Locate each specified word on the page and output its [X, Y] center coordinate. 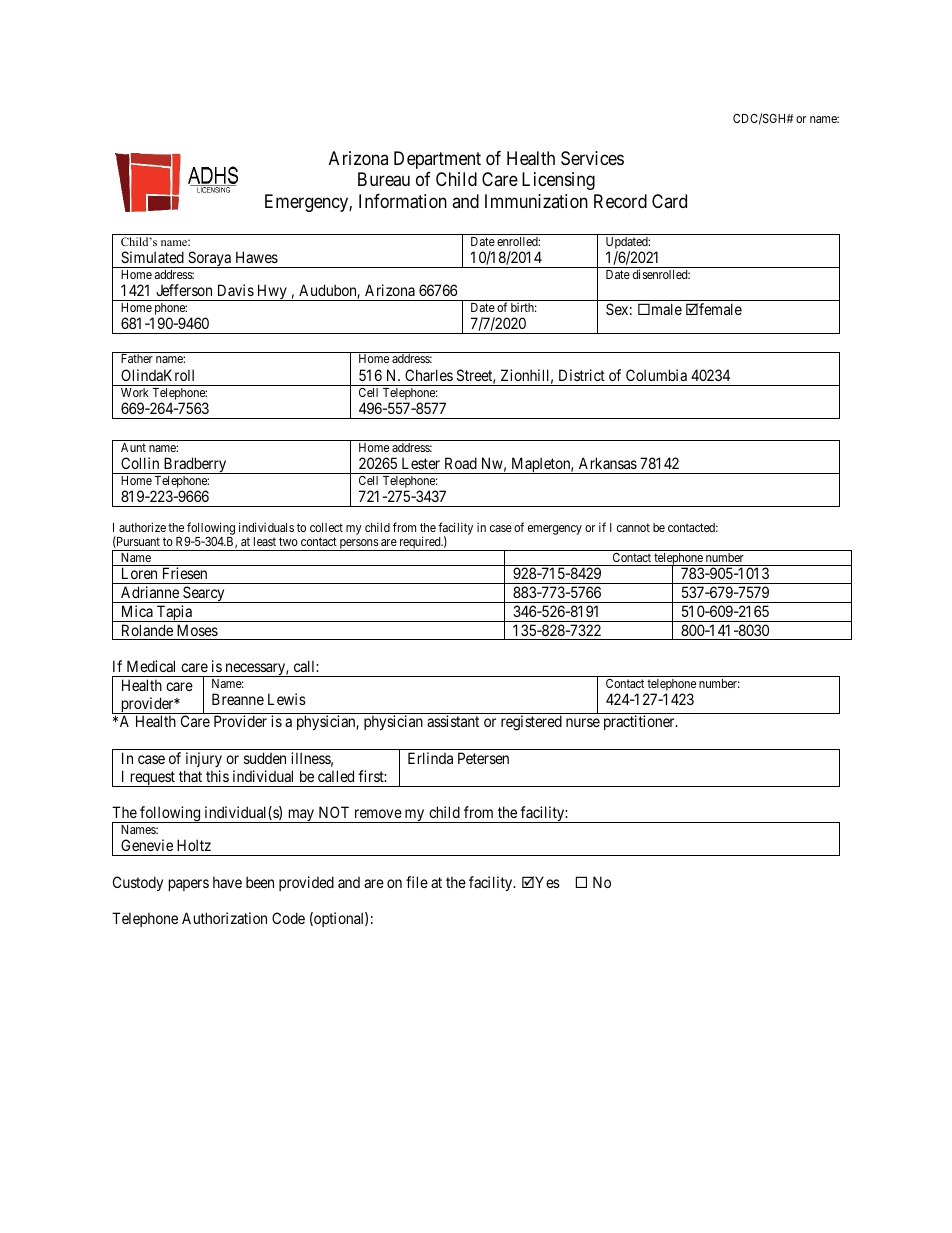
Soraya [209, 259]
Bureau [384, 179]
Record [620, 201]
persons [359, 545]
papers [189, 885]
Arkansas [608, 463]
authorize [142, 527]
